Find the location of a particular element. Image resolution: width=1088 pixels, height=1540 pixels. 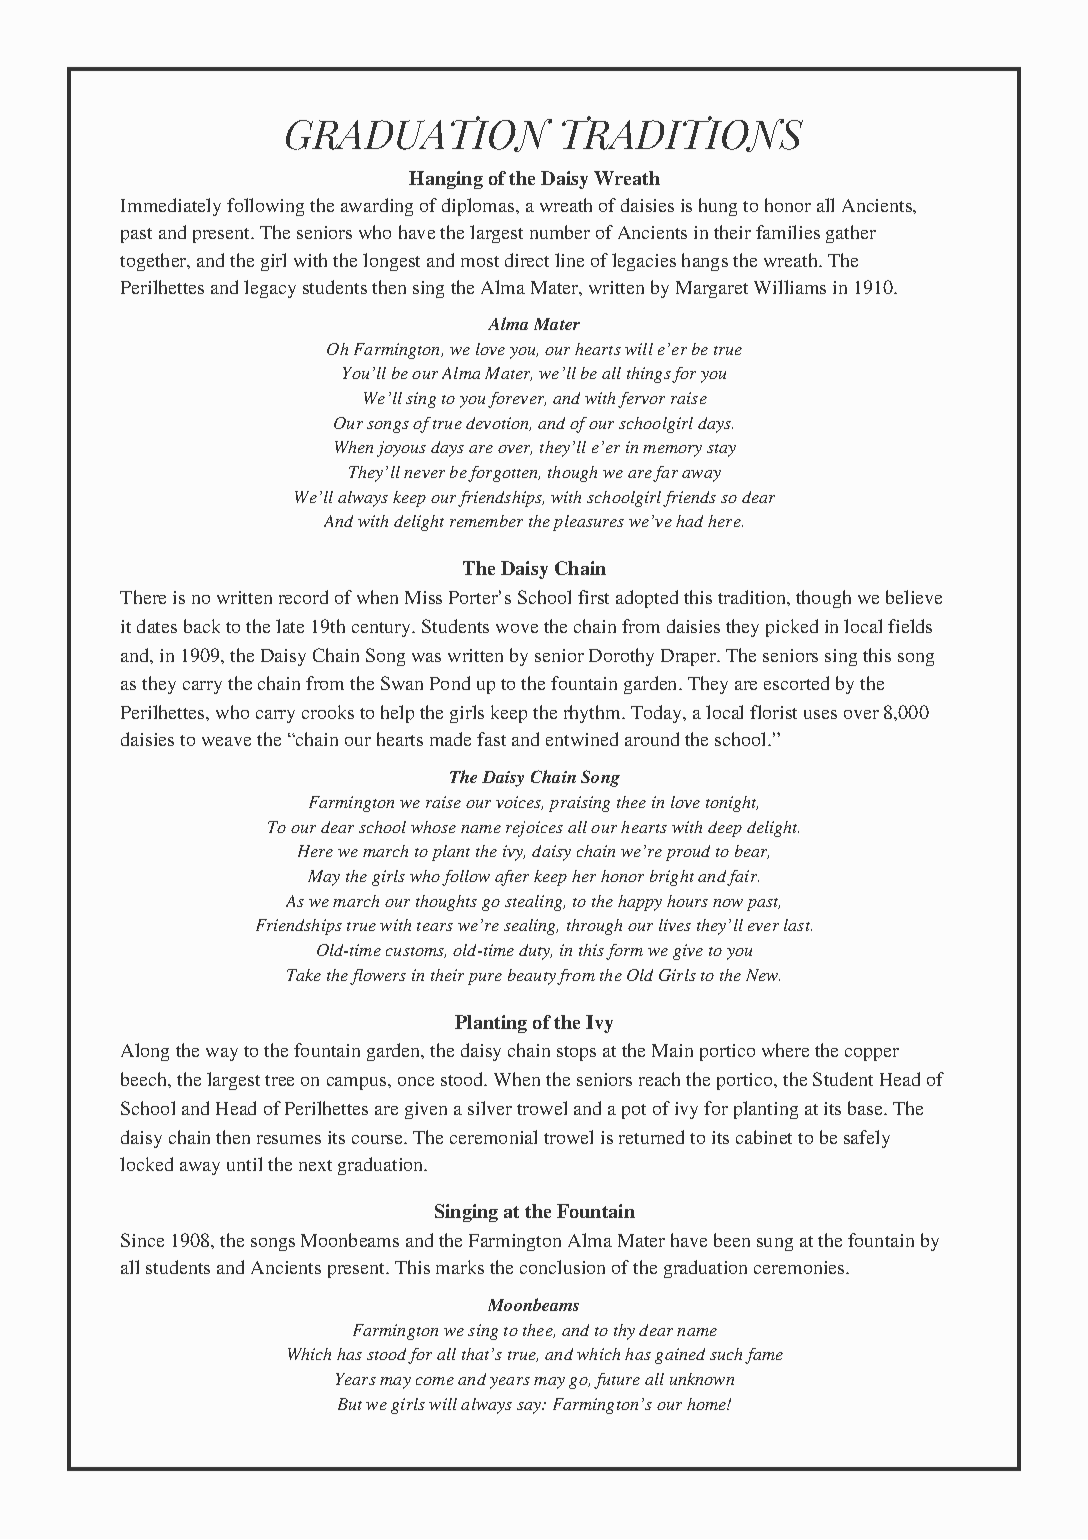

Immediately is located at coordinates (171, 207).
